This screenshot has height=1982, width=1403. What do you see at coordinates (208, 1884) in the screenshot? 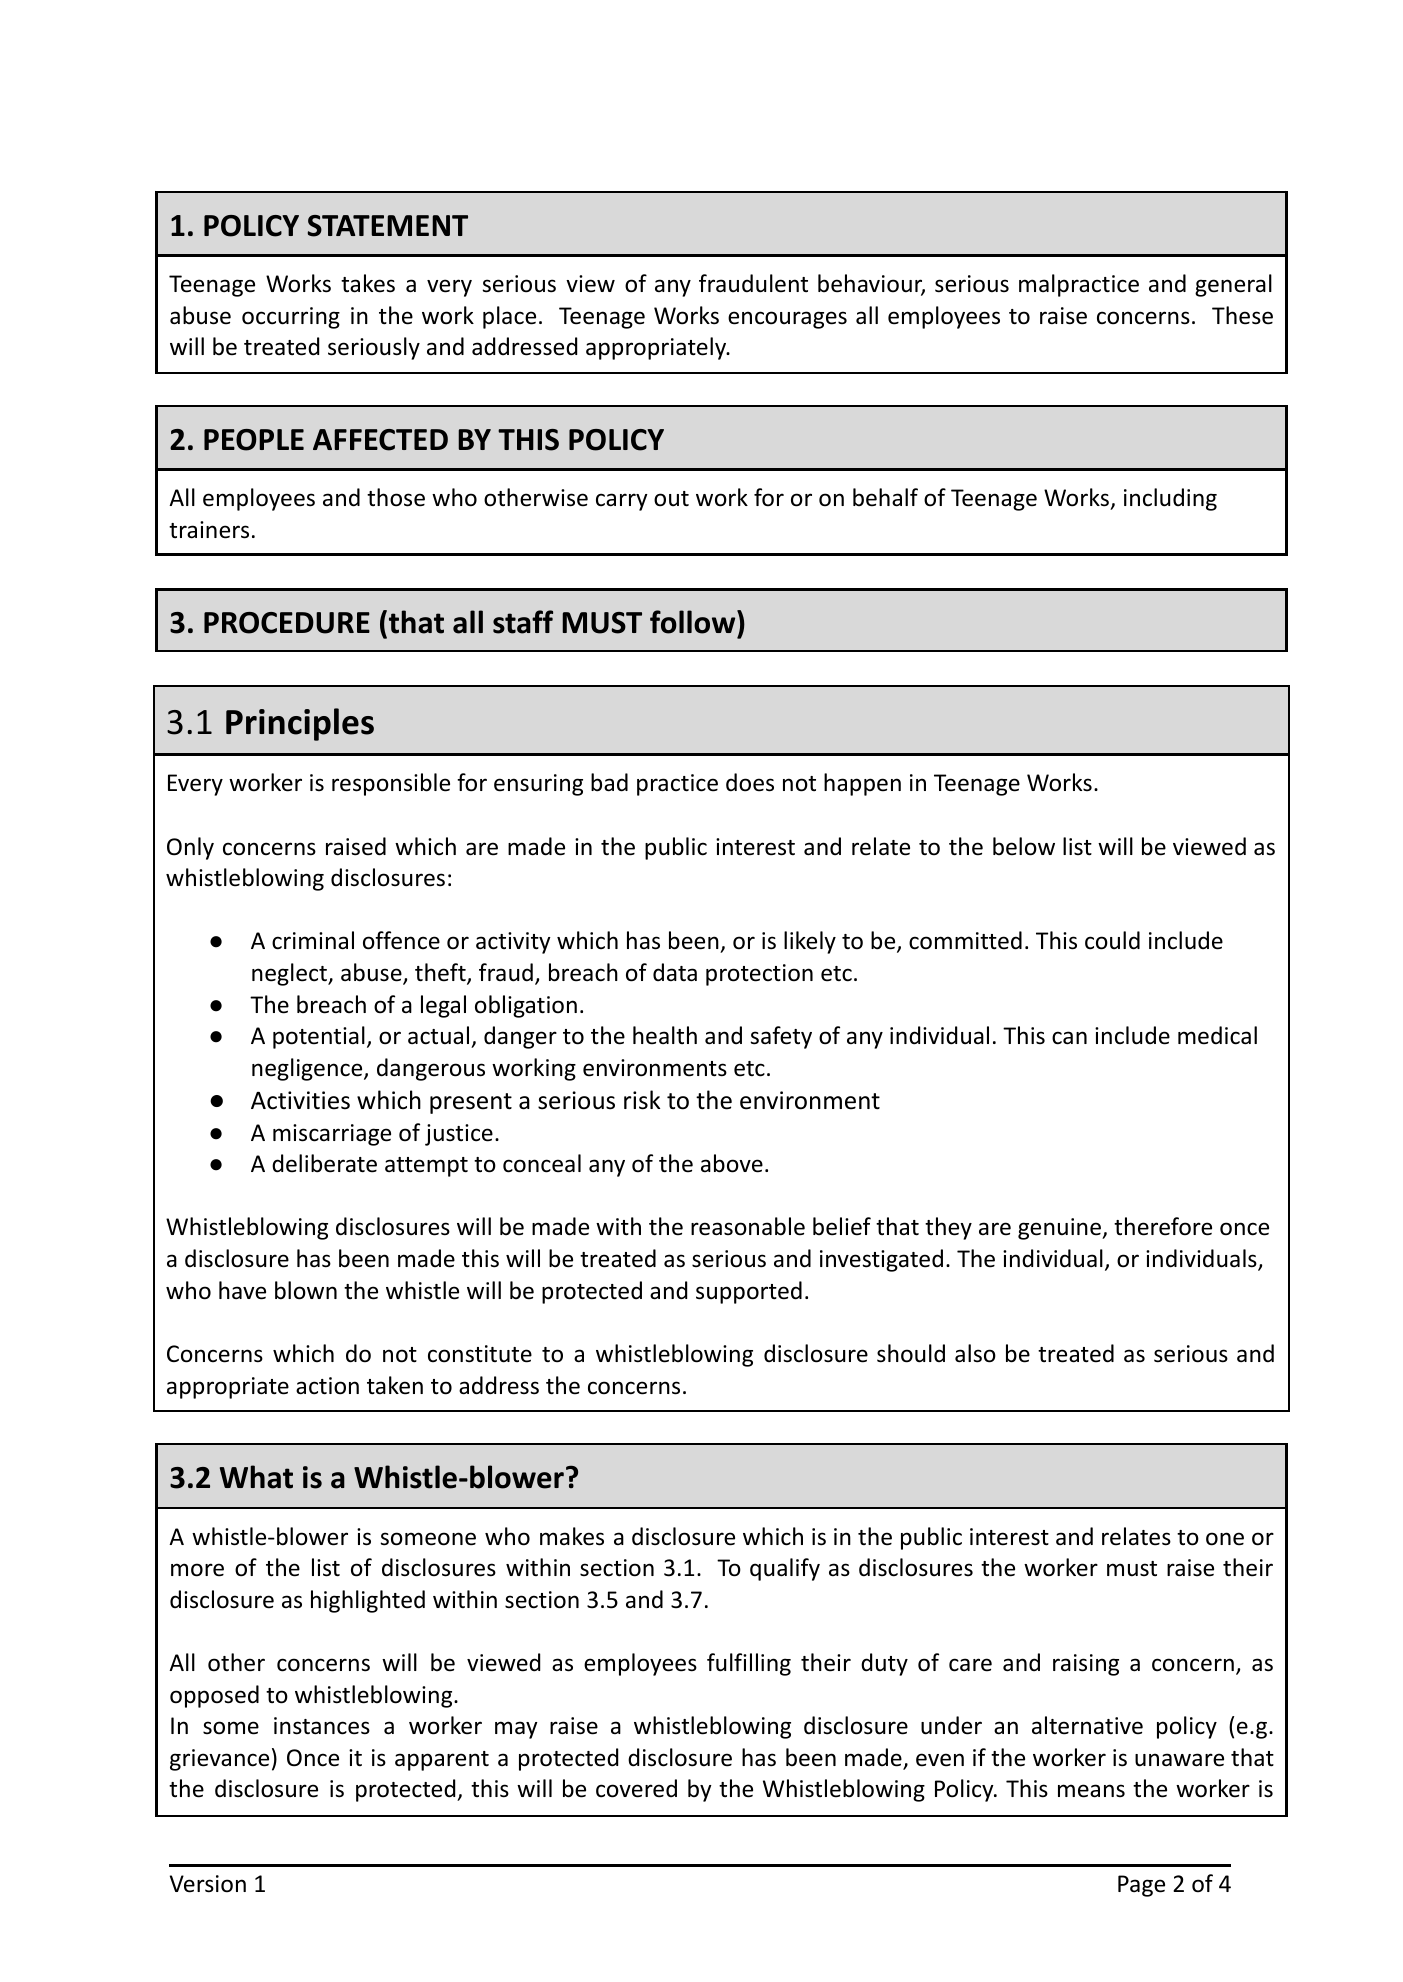
I see `Version` at bounding box center [208, 1884].
